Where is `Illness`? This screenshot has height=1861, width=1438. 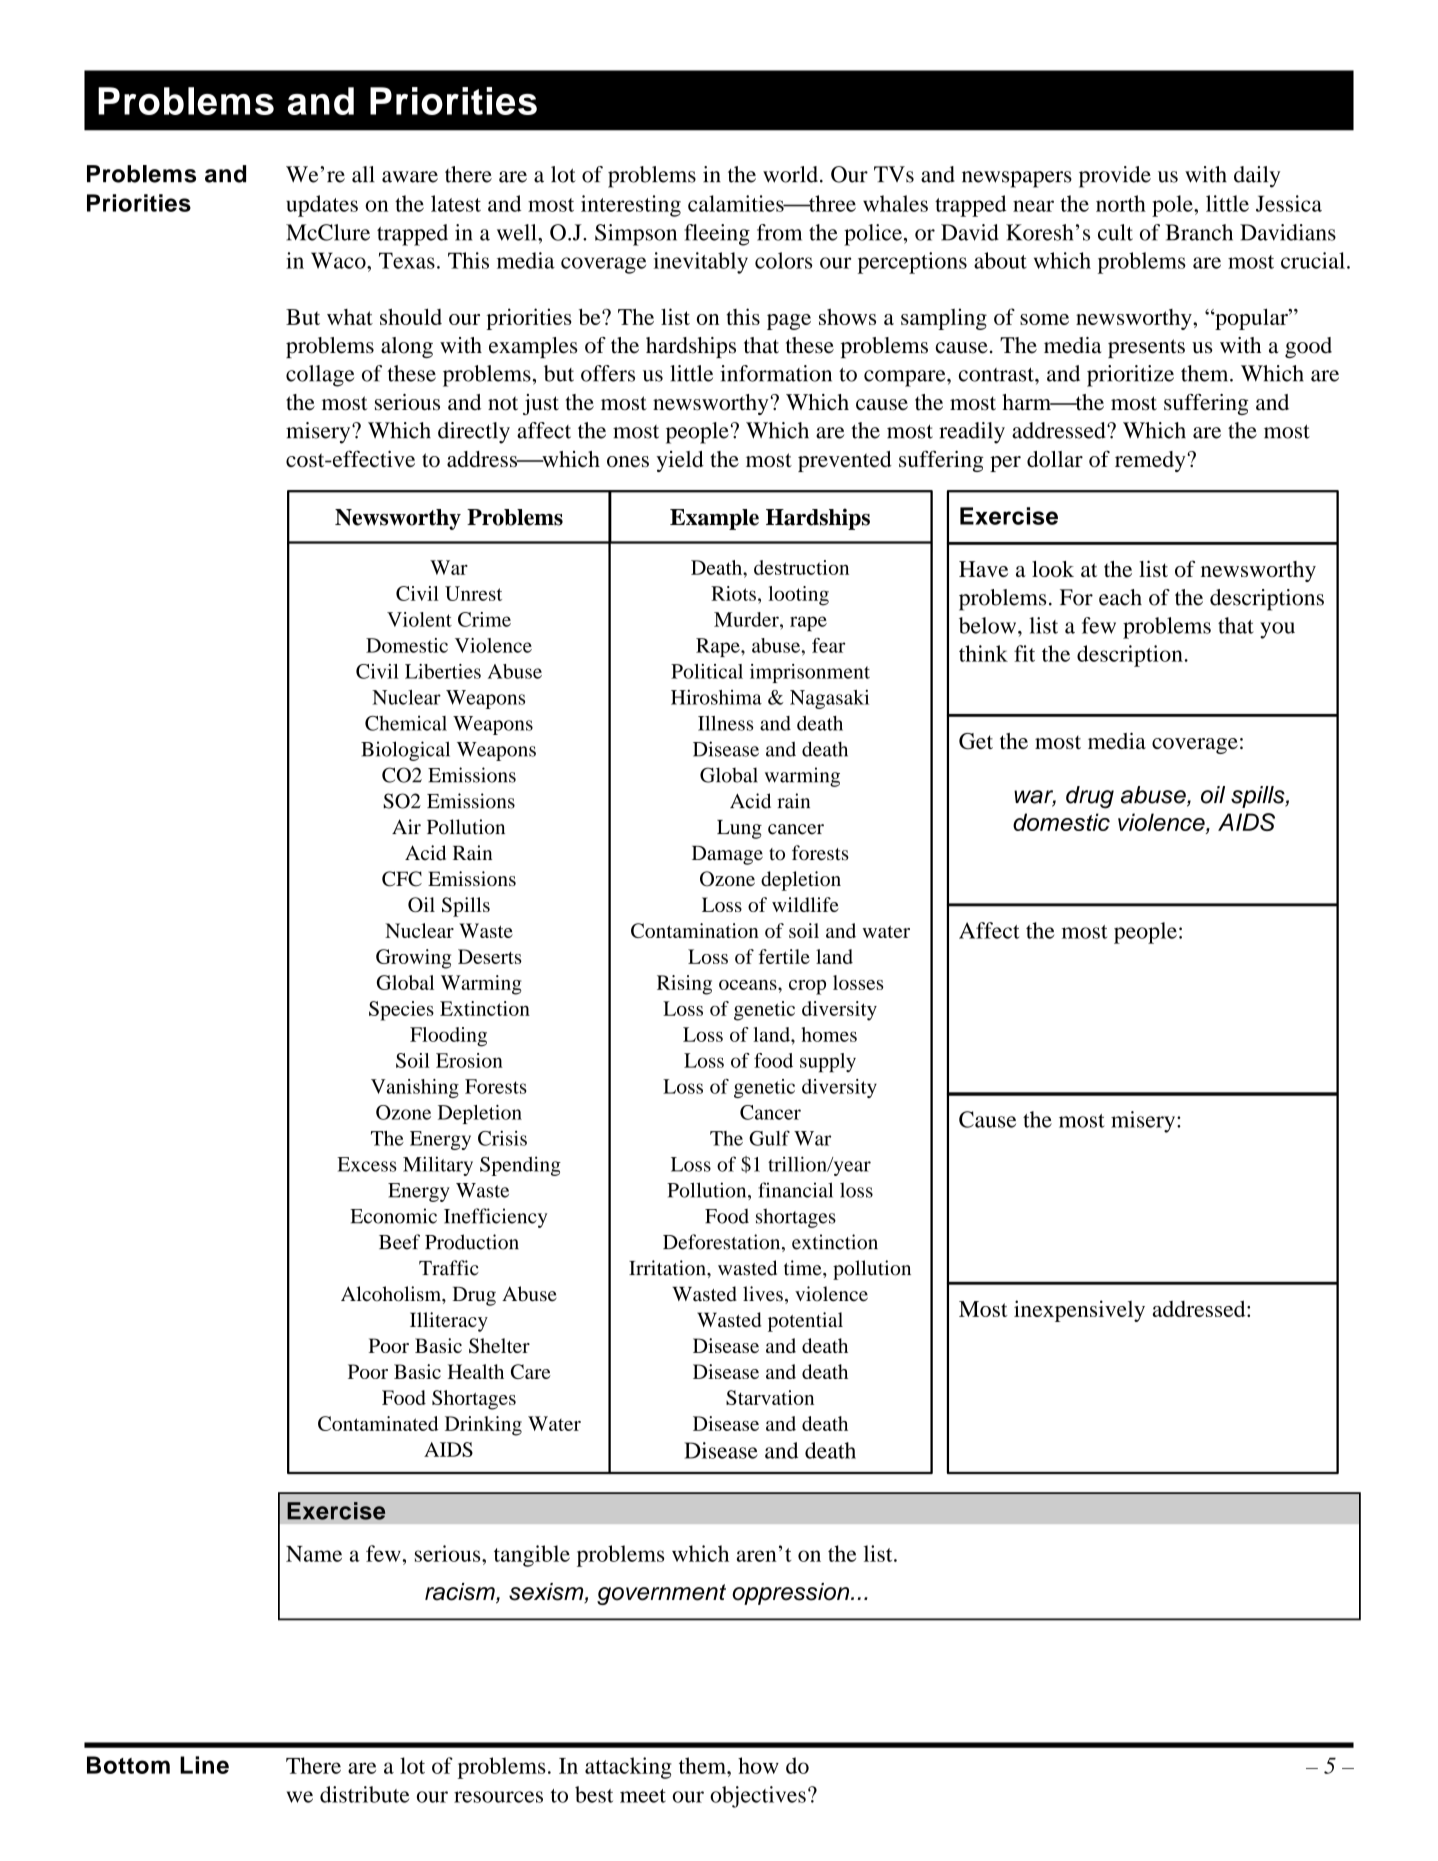
Illness is located at coordinates (725, 723).
